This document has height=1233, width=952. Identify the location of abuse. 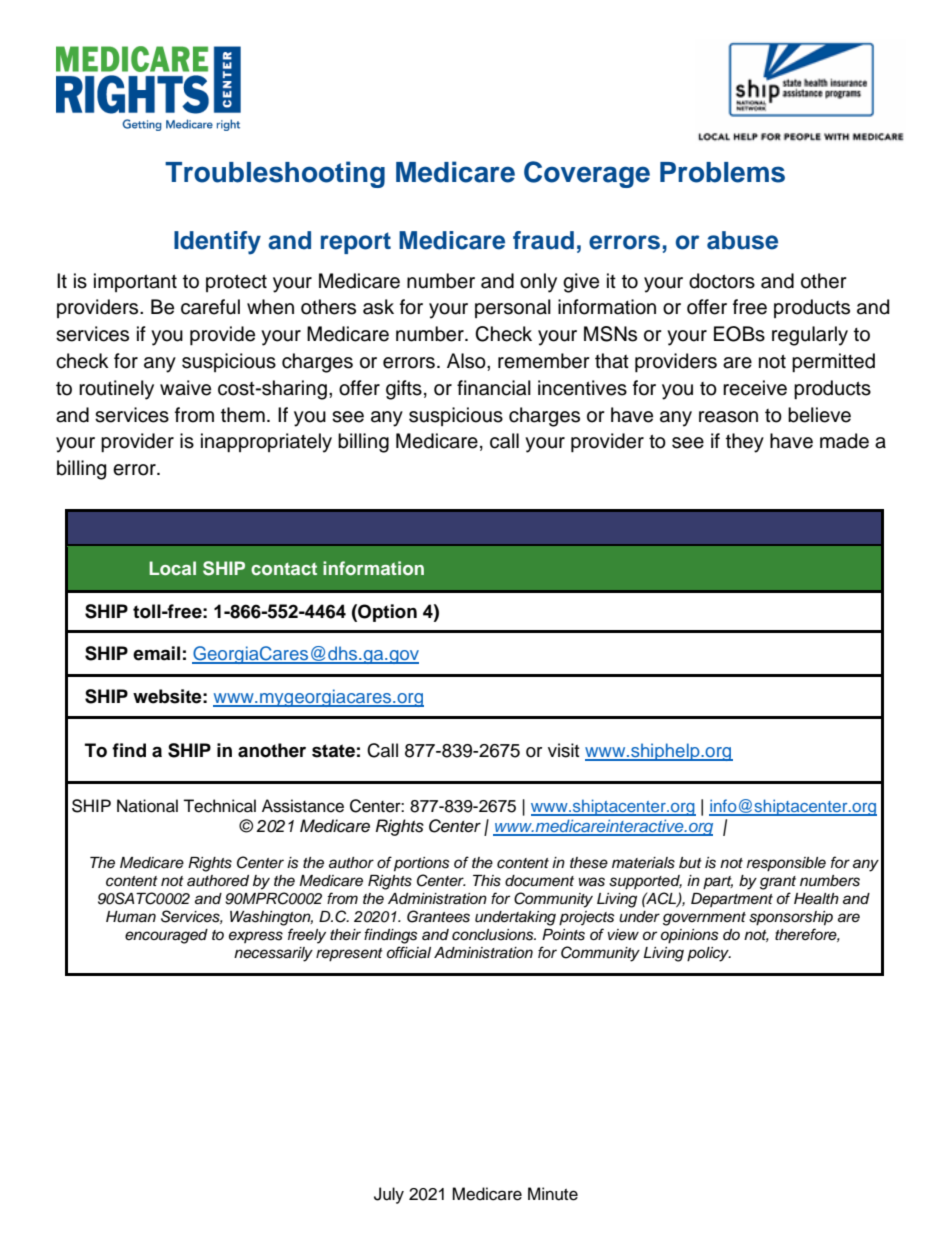
(742, 240).
